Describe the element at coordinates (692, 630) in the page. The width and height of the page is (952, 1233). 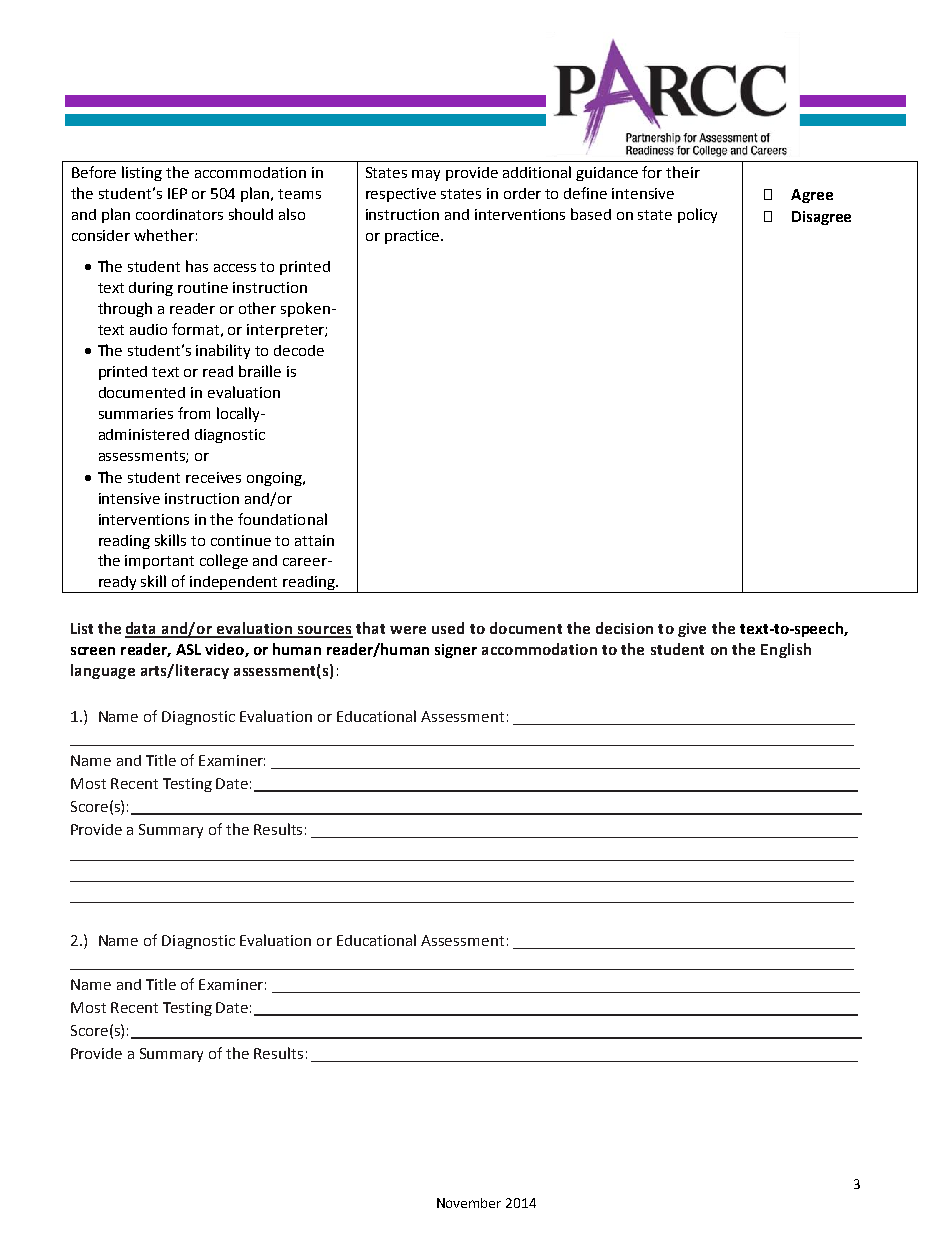
I see `give` at that location.
